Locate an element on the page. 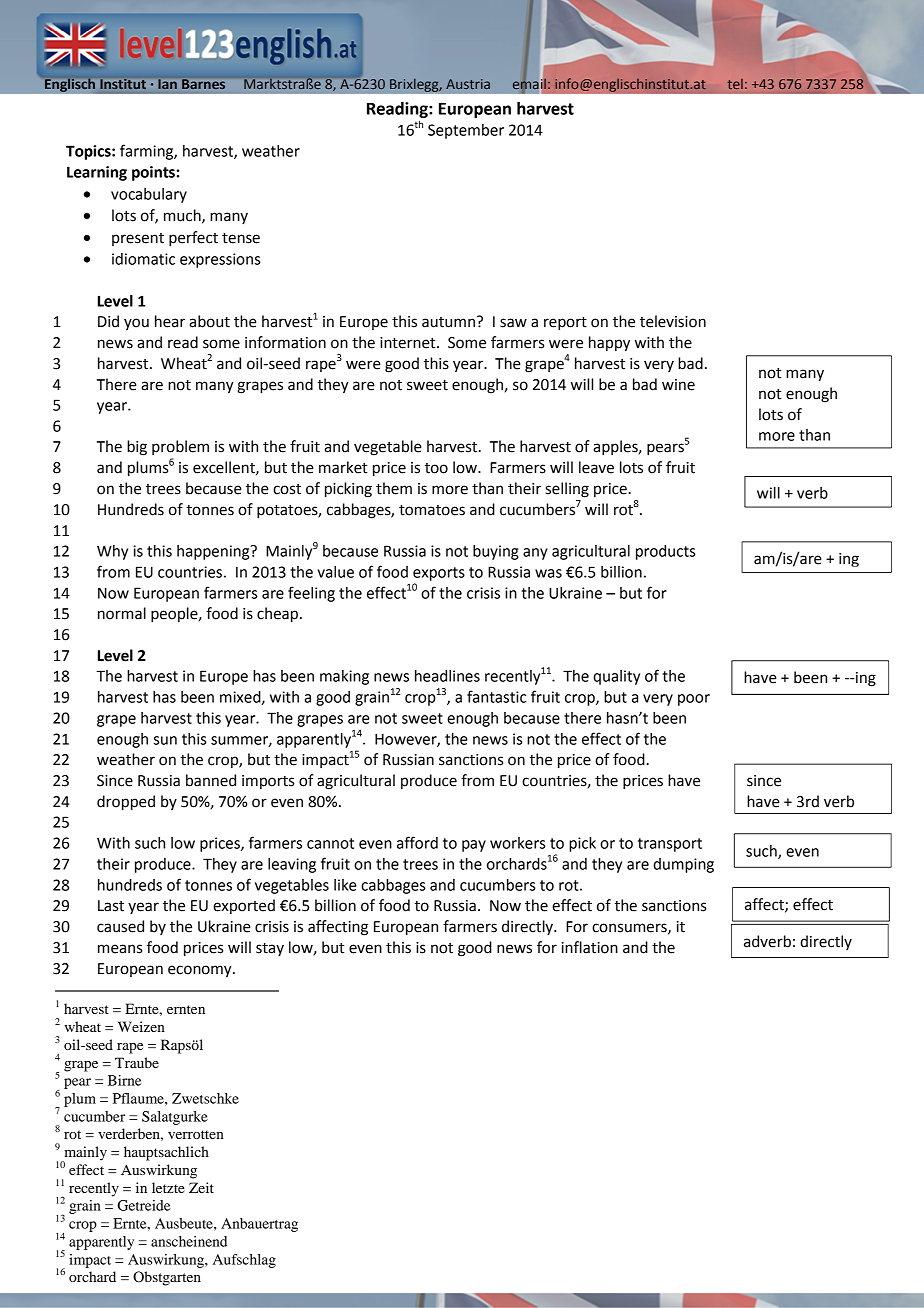 Image resolution: width=924 pixels, height=1308 pixels. afford is located at coordinates (417, 842).
